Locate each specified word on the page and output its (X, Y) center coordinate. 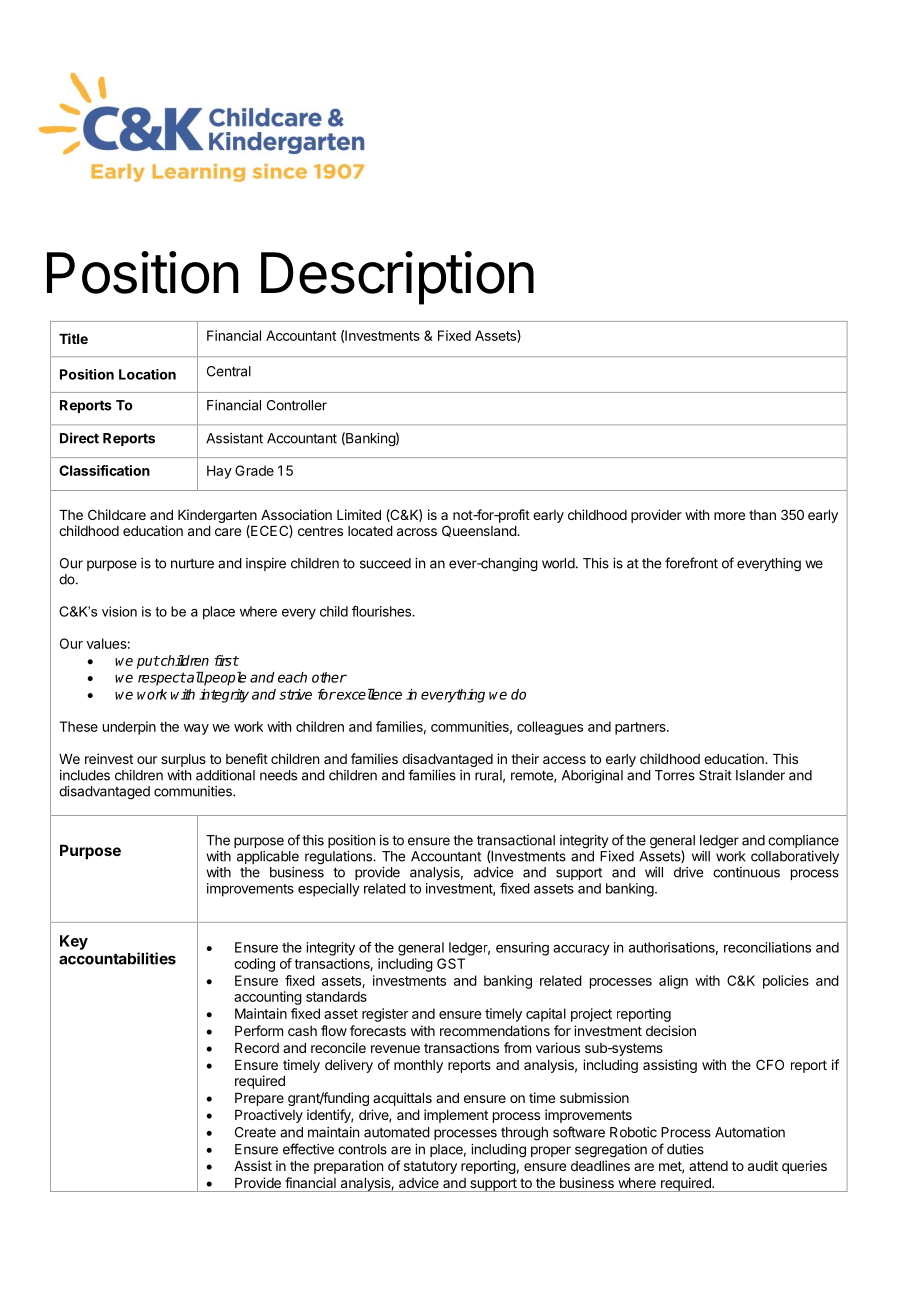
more (729, 516)
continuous (746, 872)
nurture (192, 564)
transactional (516, 840)
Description (397, 278)
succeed (385, 563)
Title (73, 338)
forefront (691, 563)
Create (255, 1132)
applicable (268, 857)
